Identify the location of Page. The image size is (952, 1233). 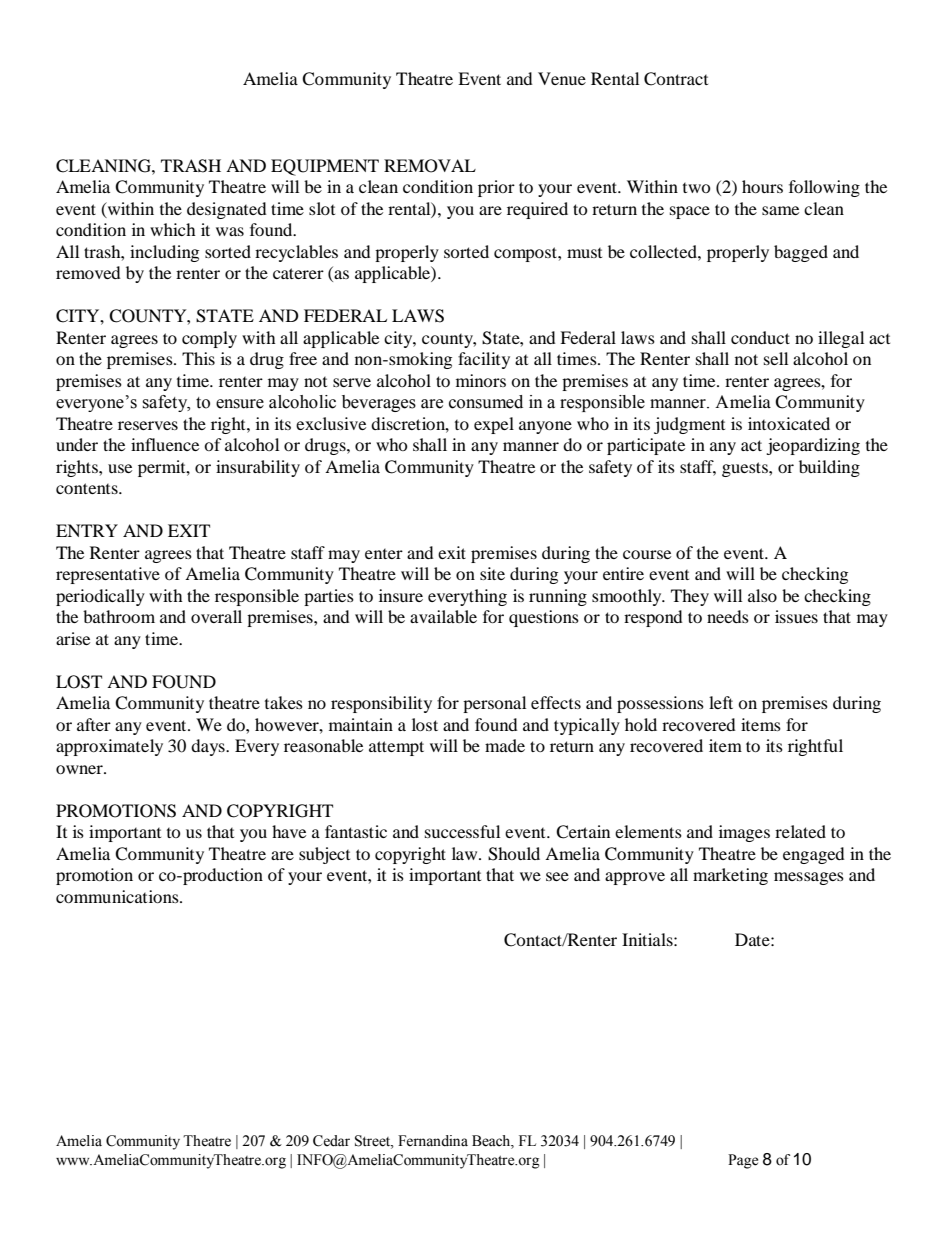
(743, 1161).
